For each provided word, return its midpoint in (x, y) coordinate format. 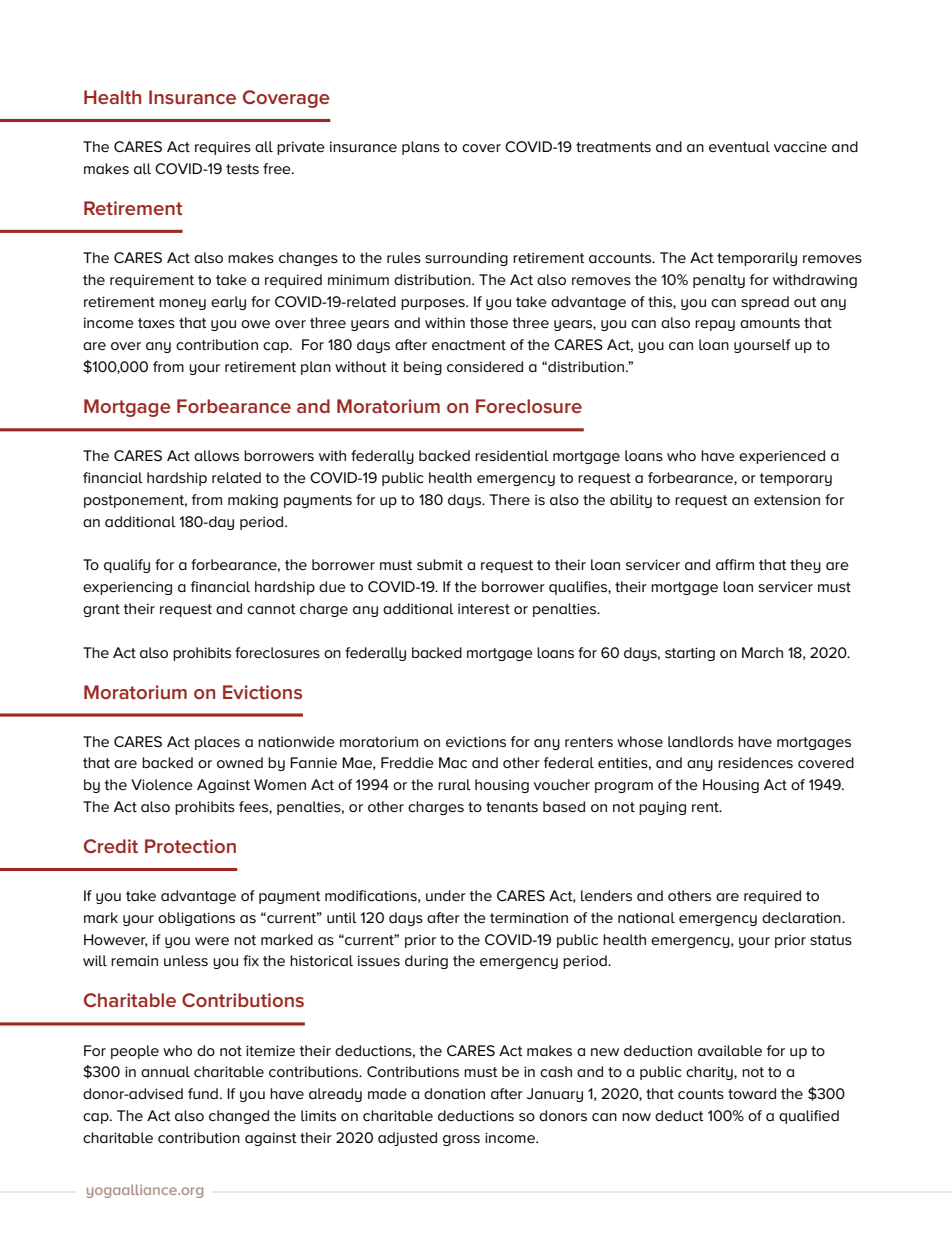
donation (454, 1093)
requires (223, 148)
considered (485, 366)
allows (216, 455)
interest (484, 608)
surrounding (466, 259)
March (762, 652)
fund (203, 1093)
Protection (190, 846)
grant (101, 610)
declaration (802, 917)
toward (752, 1093)
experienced (782, 457)
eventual (739, 146)
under (446, 895)
